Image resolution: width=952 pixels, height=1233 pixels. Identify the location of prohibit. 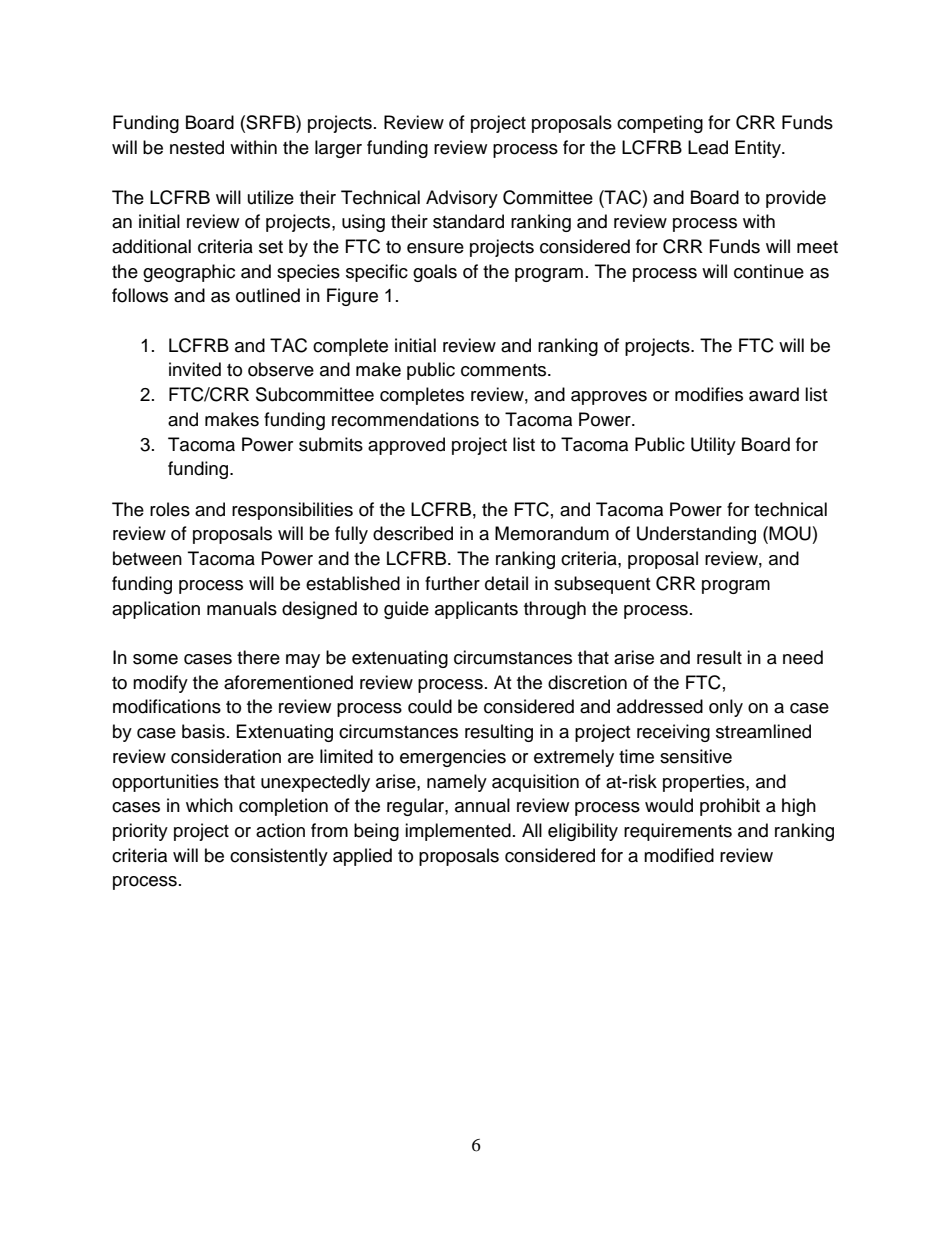
(730, 807).
